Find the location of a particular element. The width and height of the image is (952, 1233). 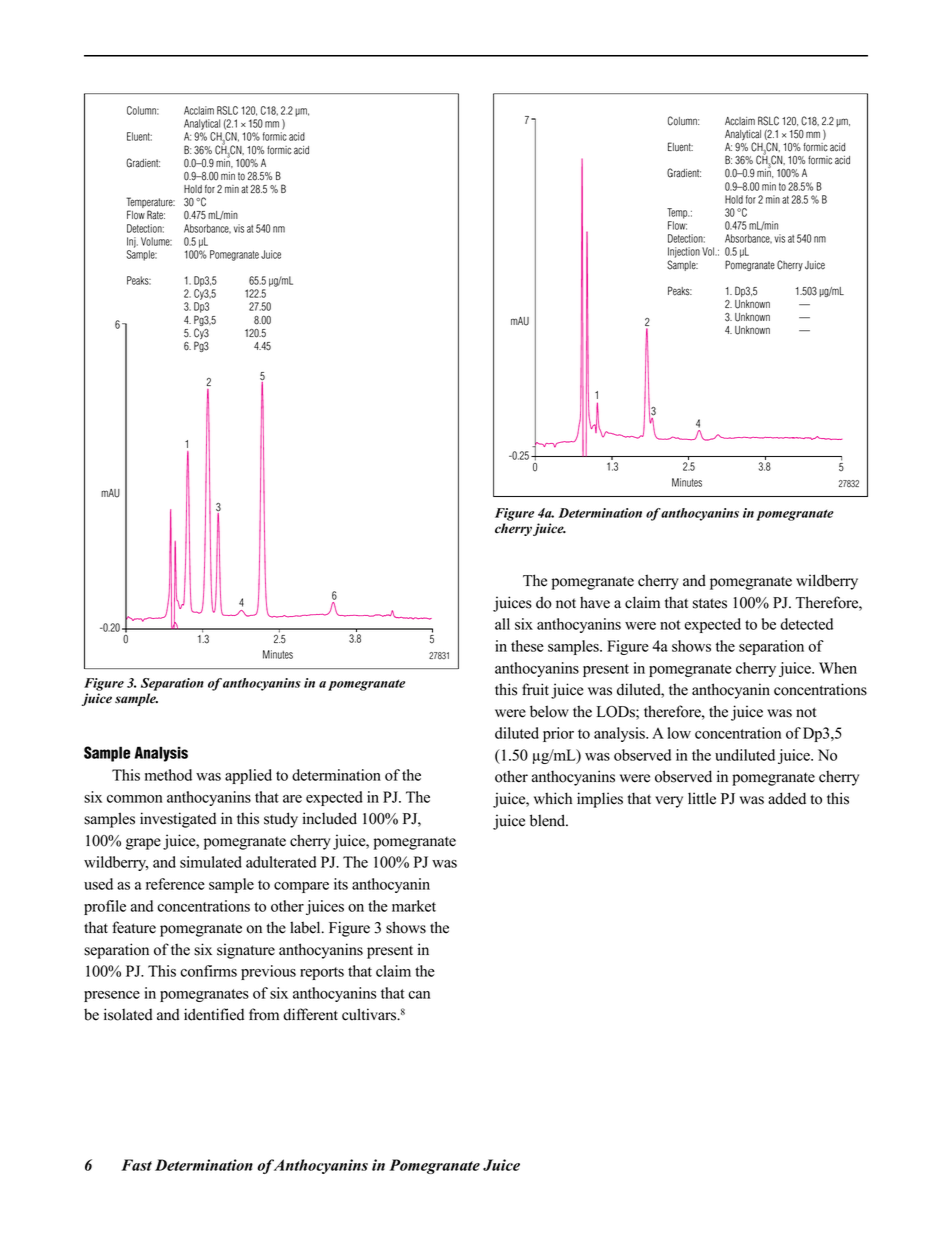

When is located at coordinates (838, 668).
